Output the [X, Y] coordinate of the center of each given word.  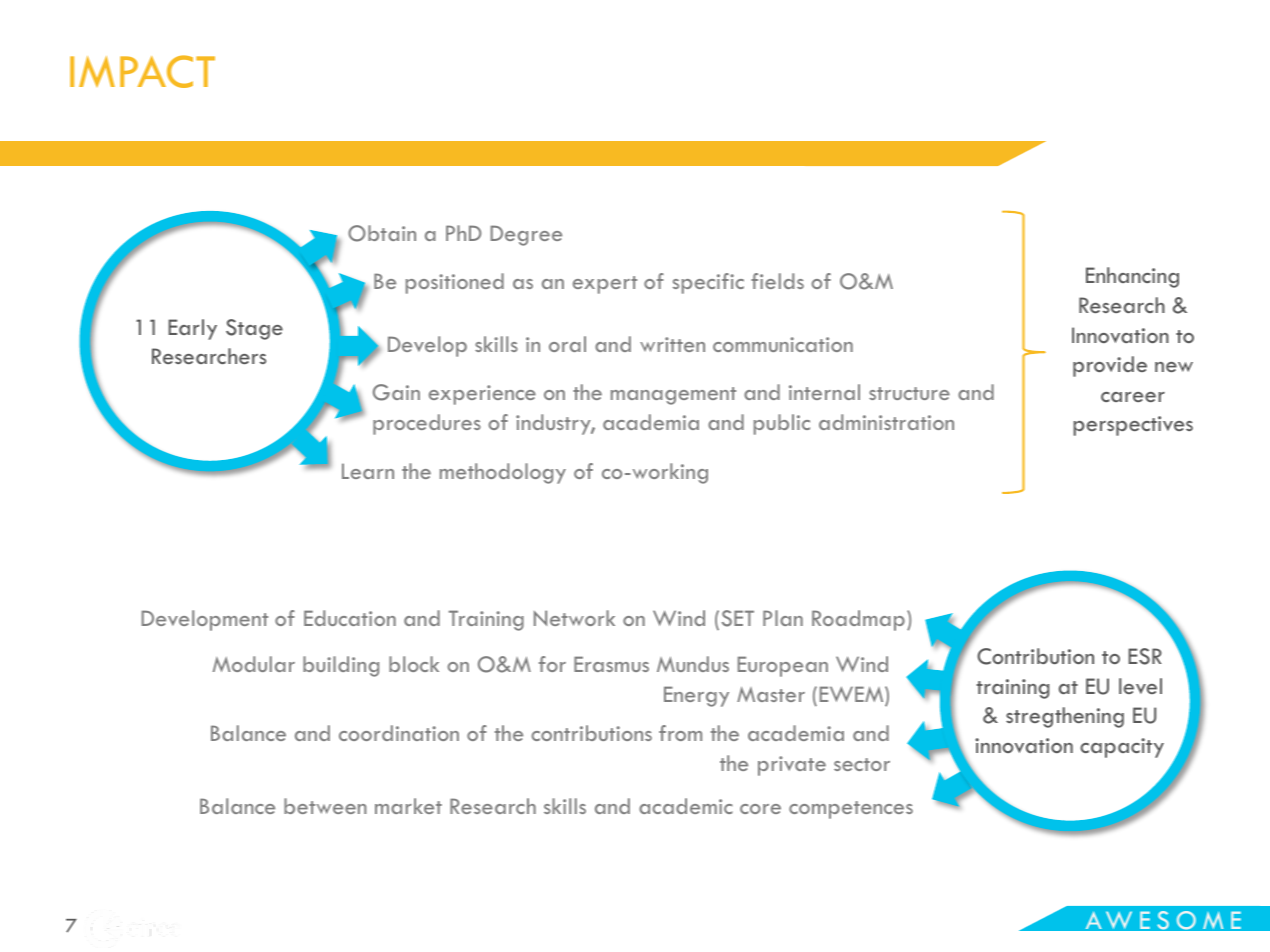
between [325, 806]
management [673, 396]
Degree [526, 235]
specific [708, 283]
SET [738, 618]
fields [777, 281]
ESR [1145, 656]
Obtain [382, 233]
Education [350, 618]
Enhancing [1132, 277]
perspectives [1133, 426]
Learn [368, 471]
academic [686, 806]
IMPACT [142, 71]
